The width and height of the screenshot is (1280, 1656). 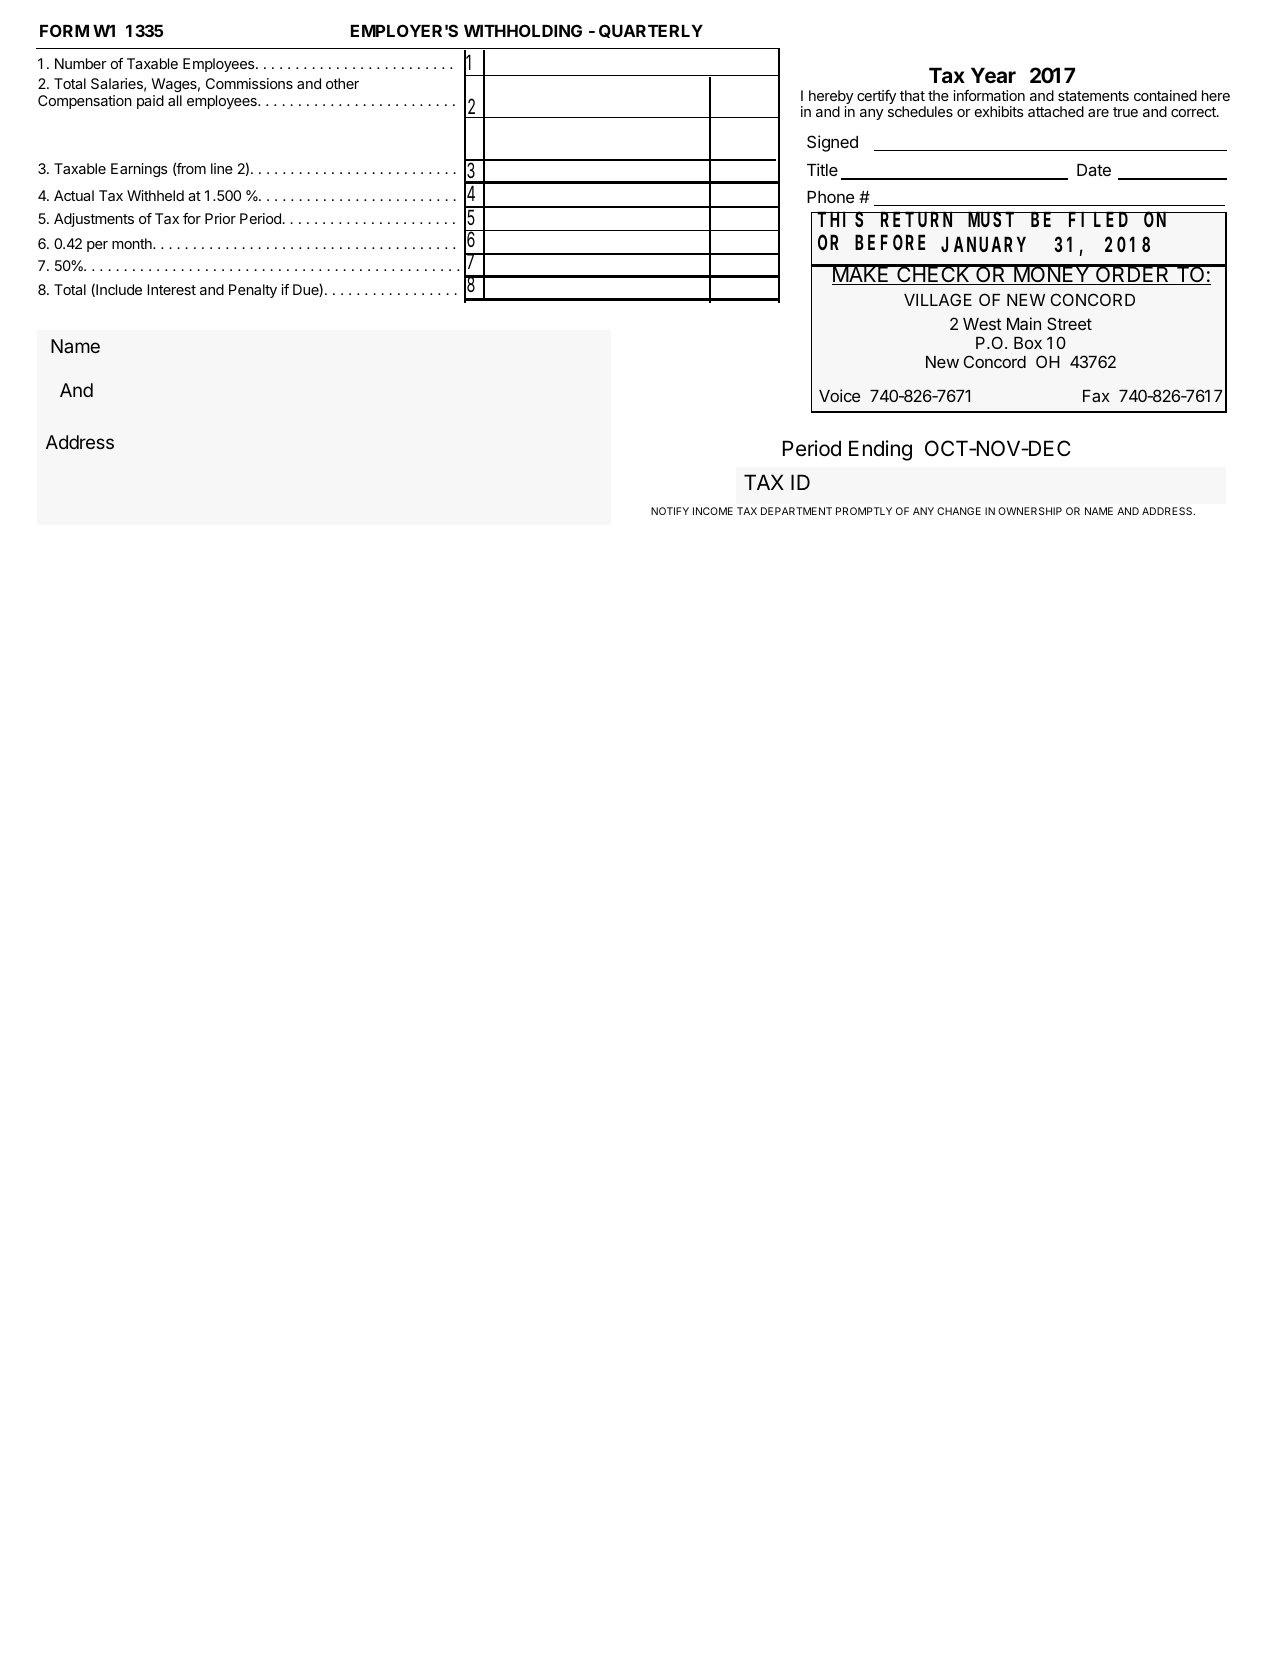 What do you see at coordinates (80, 63) in the screenshot?
I see `Number` at bounding box center [80, 63].
